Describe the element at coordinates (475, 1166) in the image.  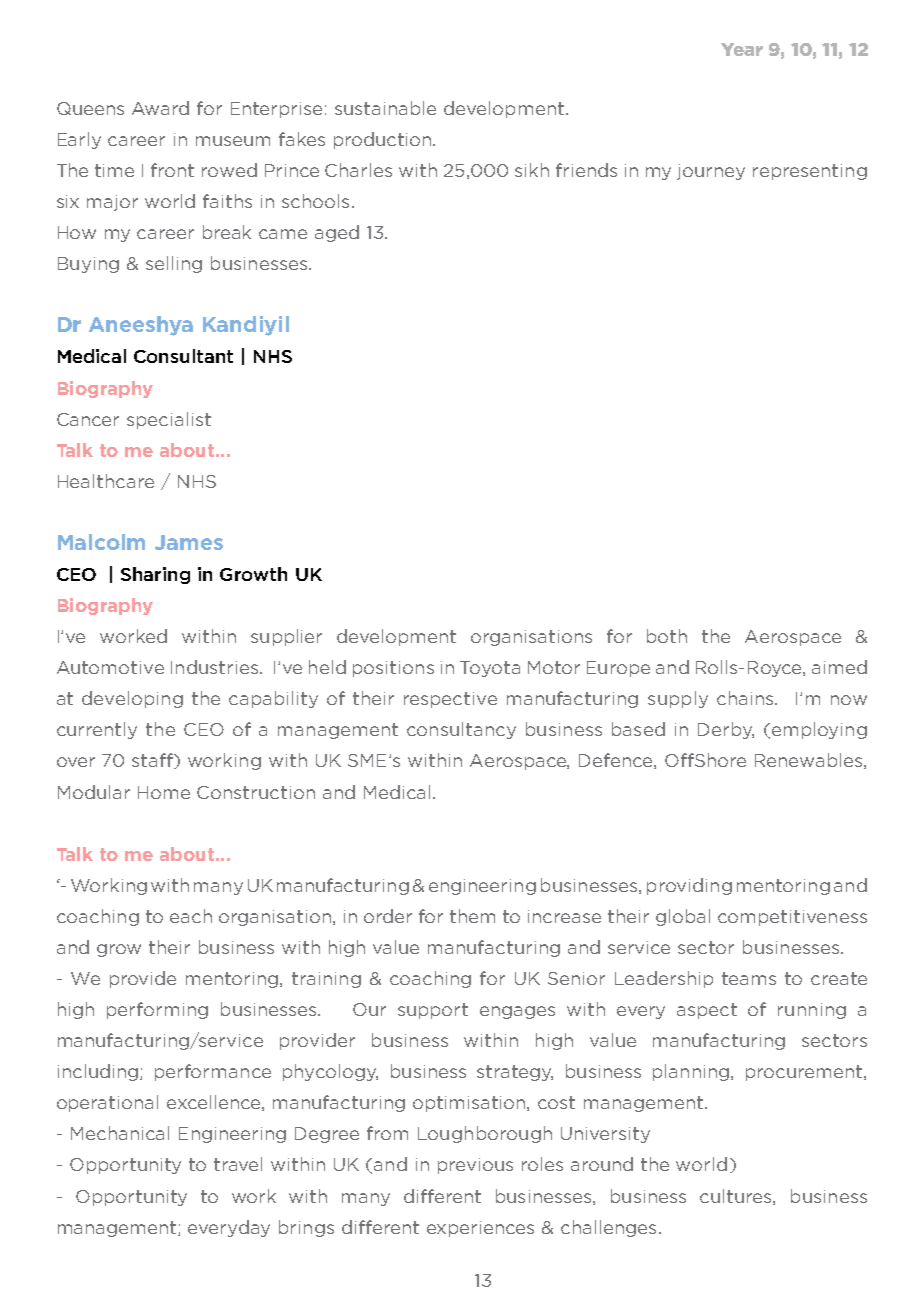
I see `previous` at that location.
